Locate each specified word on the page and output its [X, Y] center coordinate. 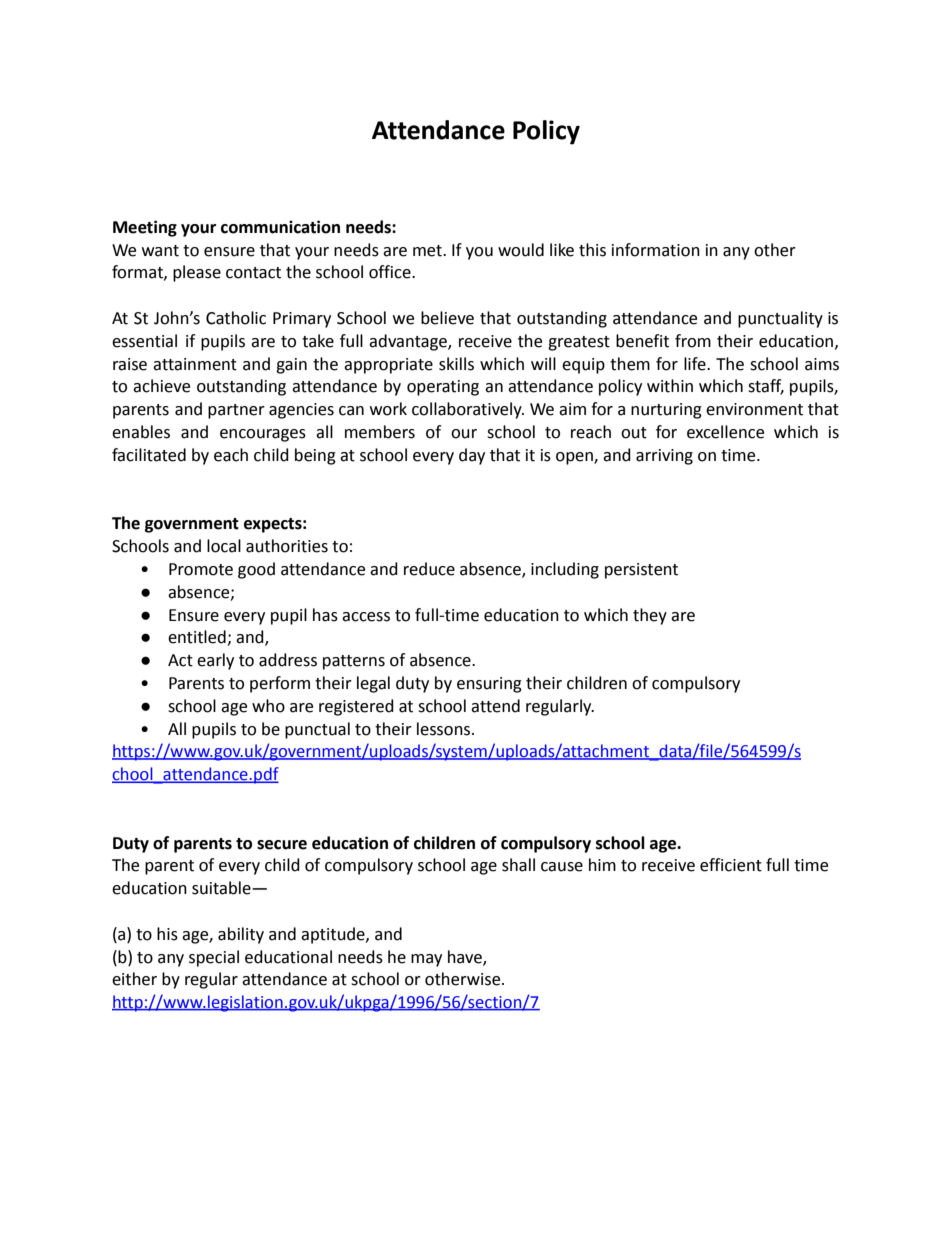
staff [766, 387]
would [521, 250]
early [215, 661]
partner [236, 411]
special [214, 958]
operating [443, 388]
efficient [731, 865]
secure [282, 845]
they [650, 616]
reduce [429, 569]
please [197, 273]
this [592, 250]
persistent [641, 571]
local [224, 546]
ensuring [489, 685]
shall [518, 865]
